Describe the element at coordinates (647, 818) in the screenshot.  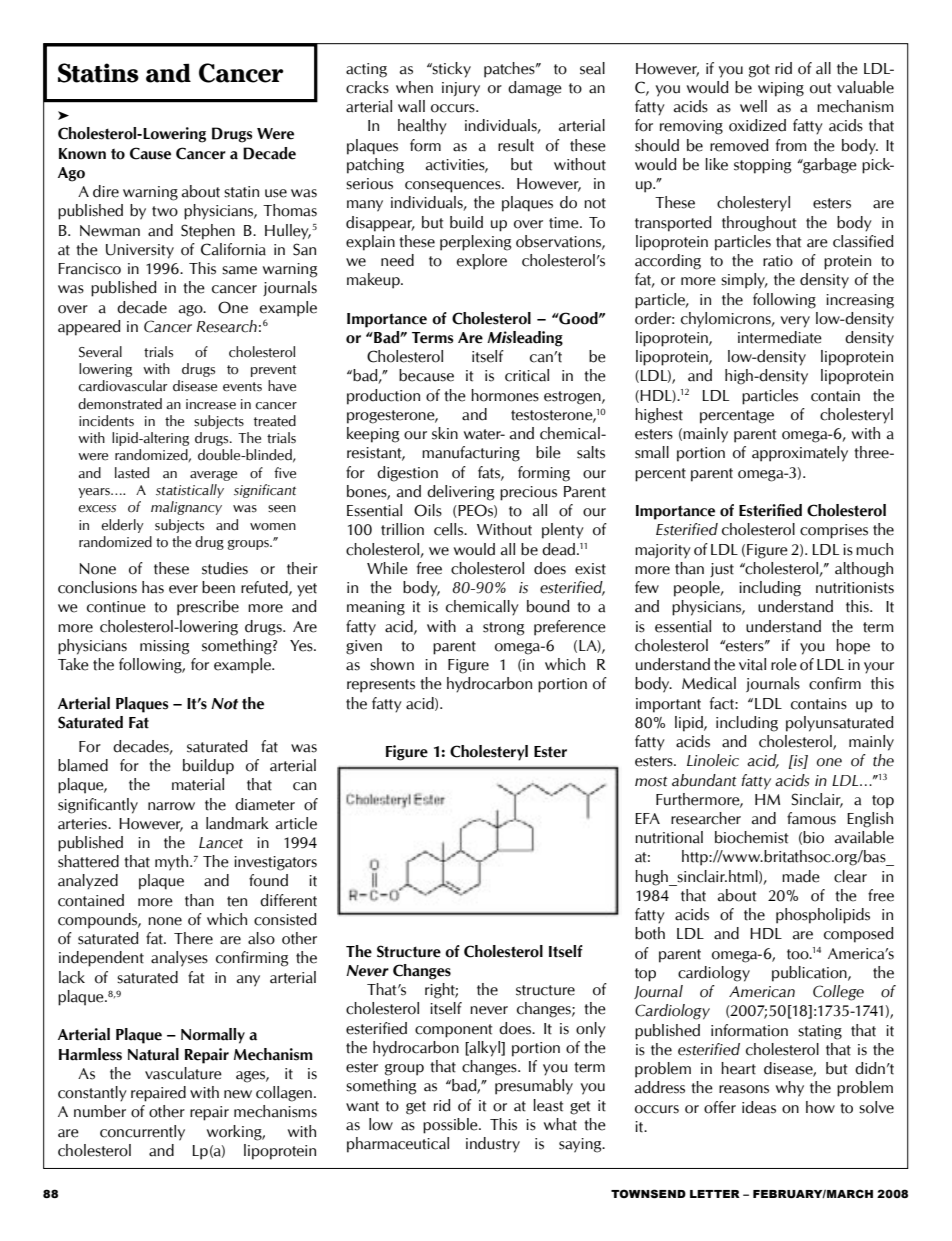
I see `EFA` at that location.
